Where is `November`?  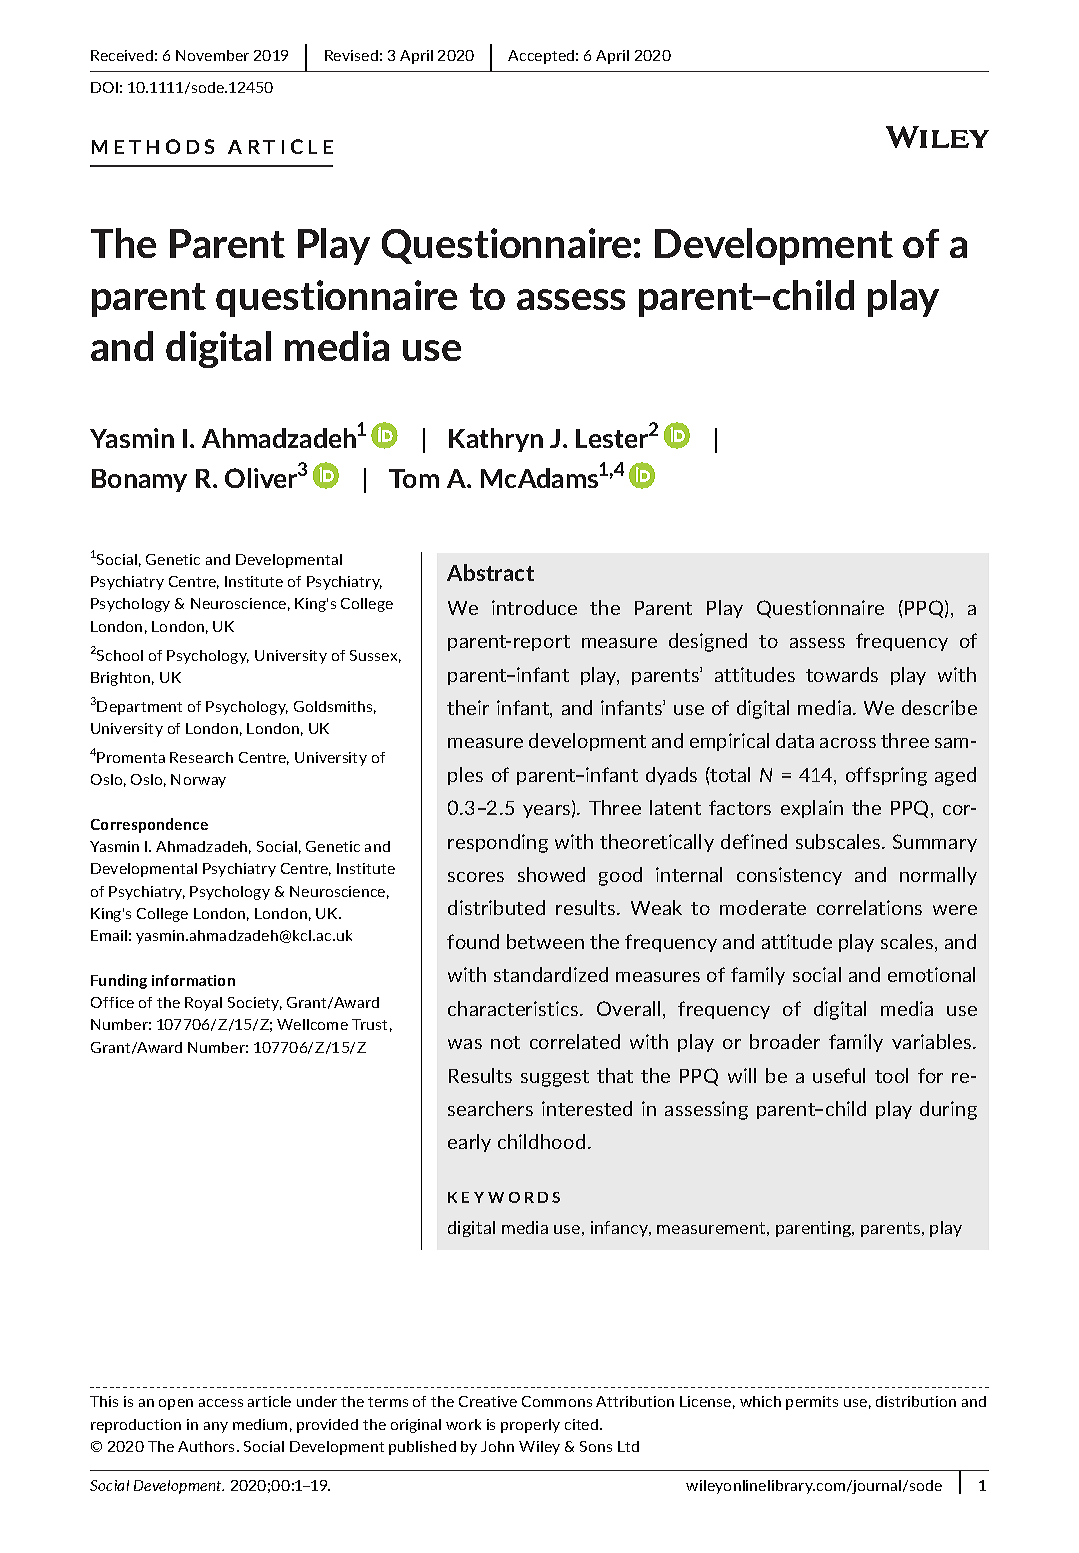
November is located at coordinates (212, 55).
